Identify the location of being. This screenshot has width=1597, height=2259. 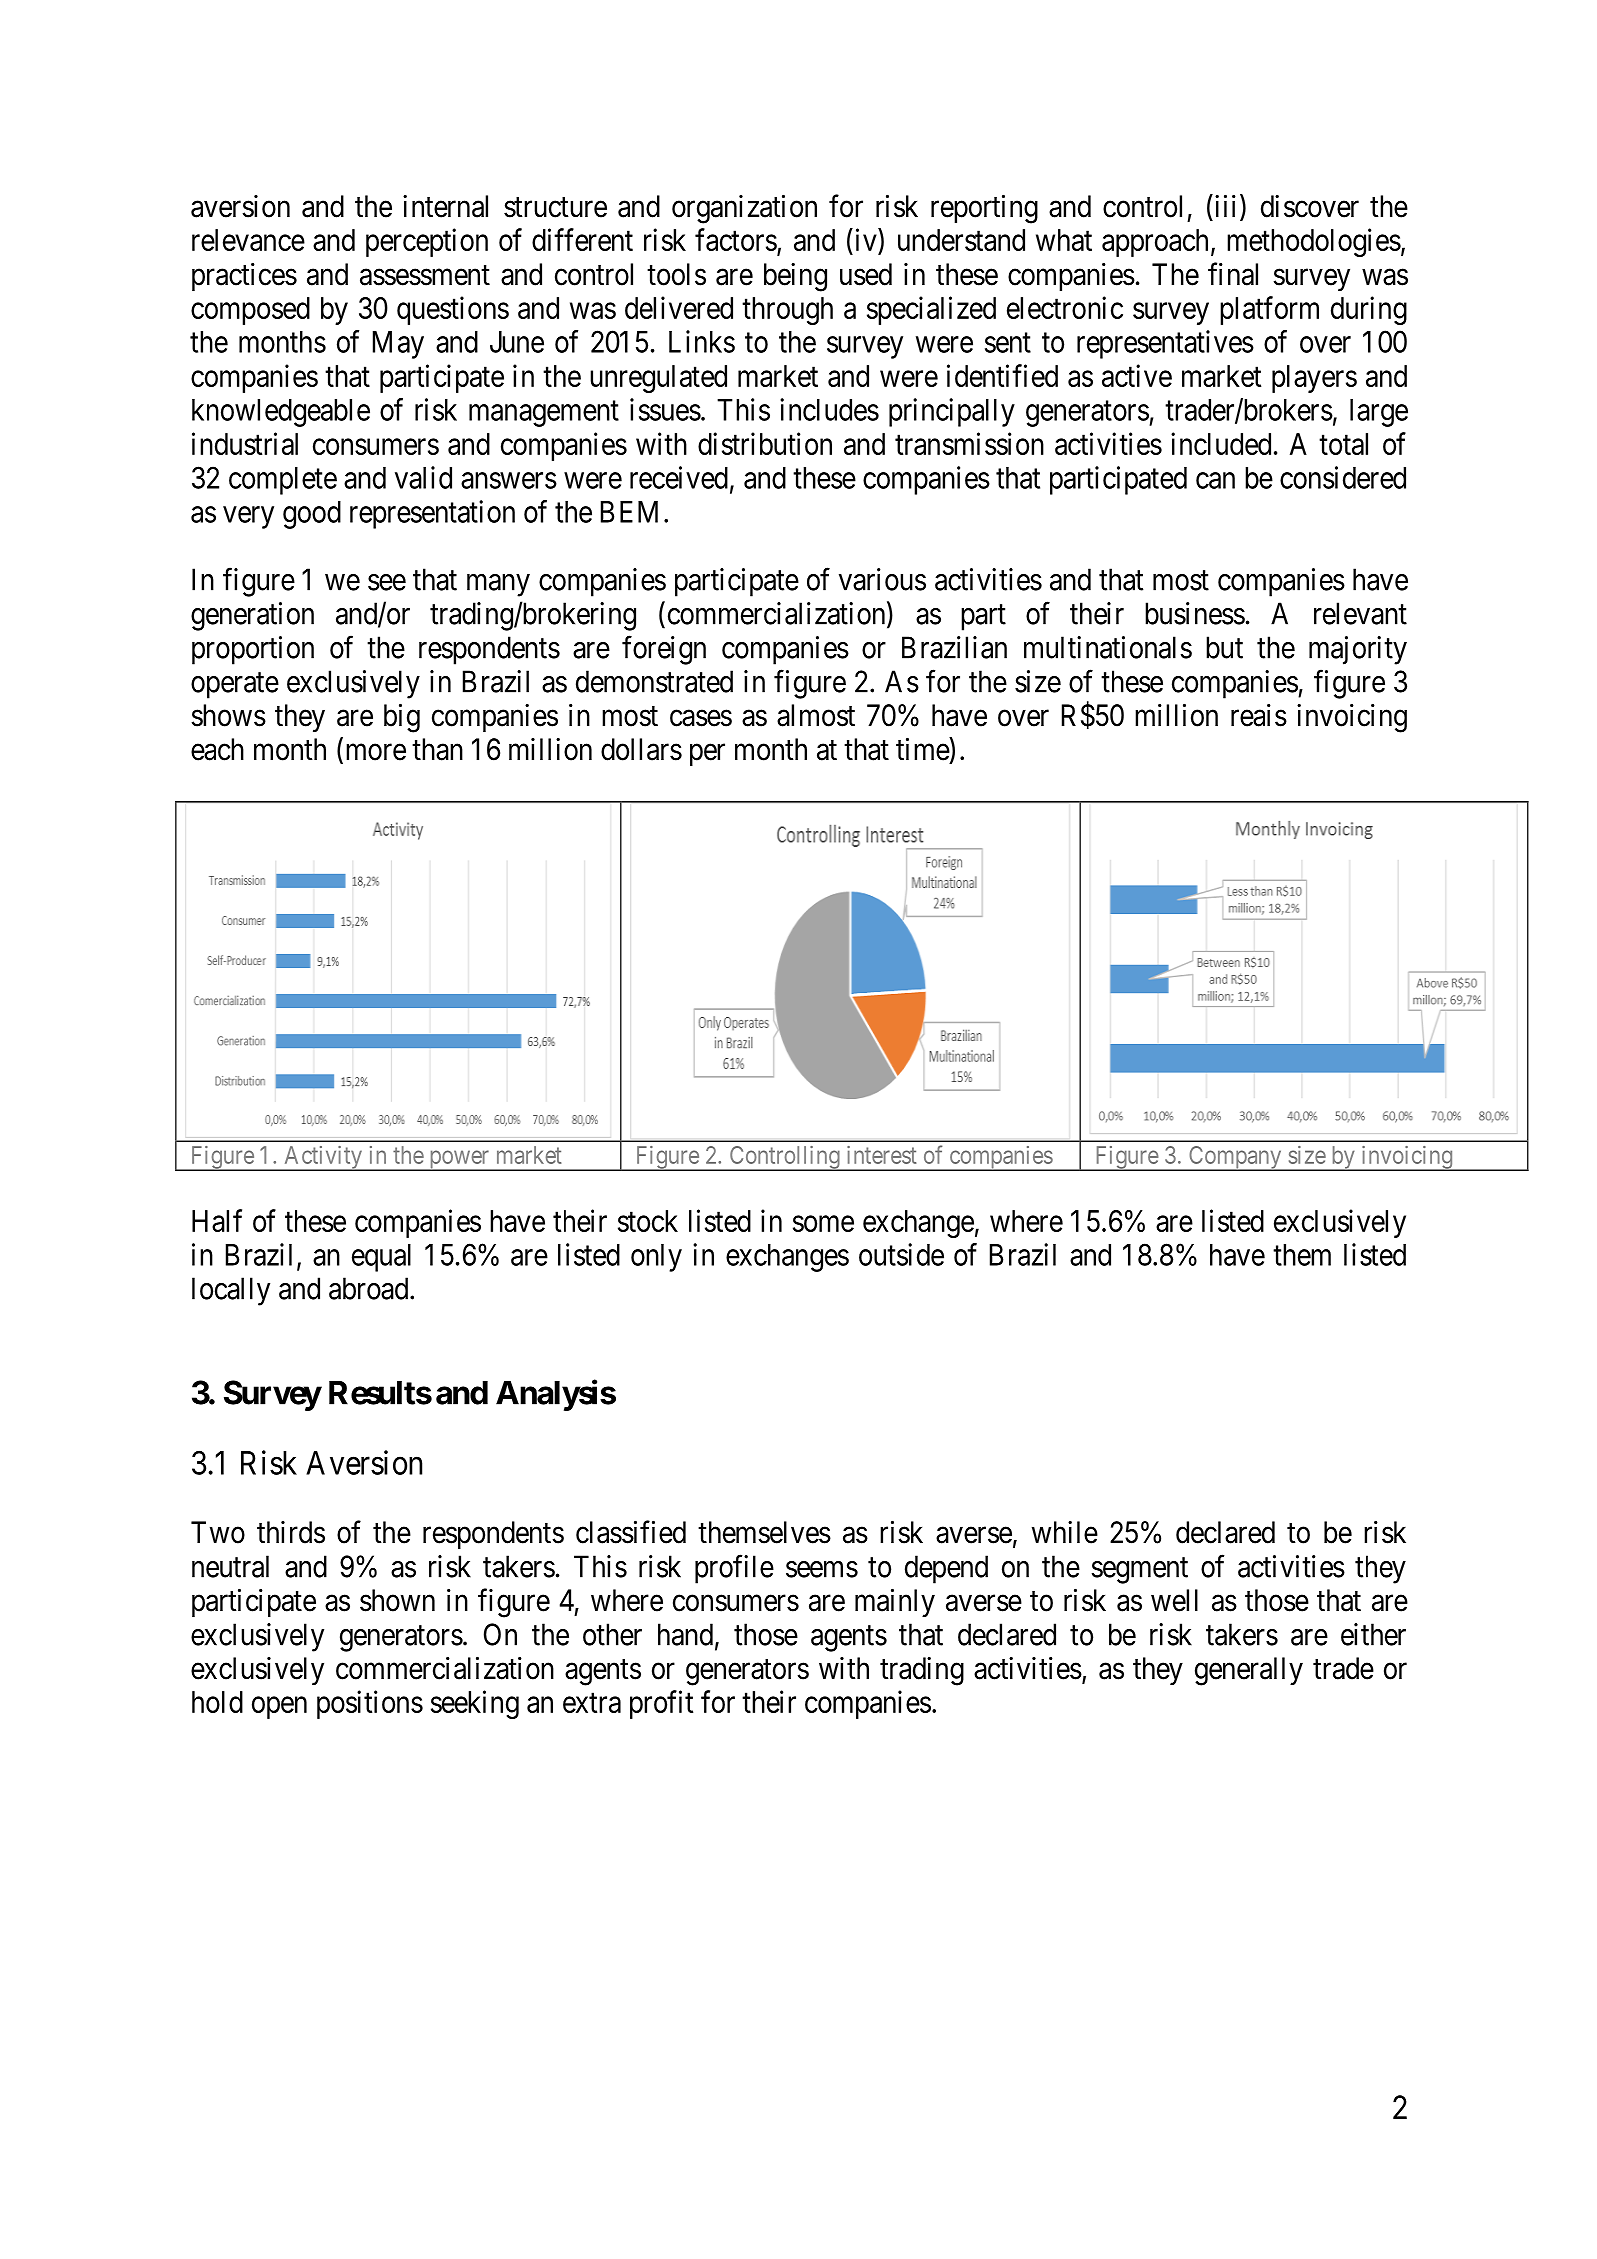
(795, 277).
